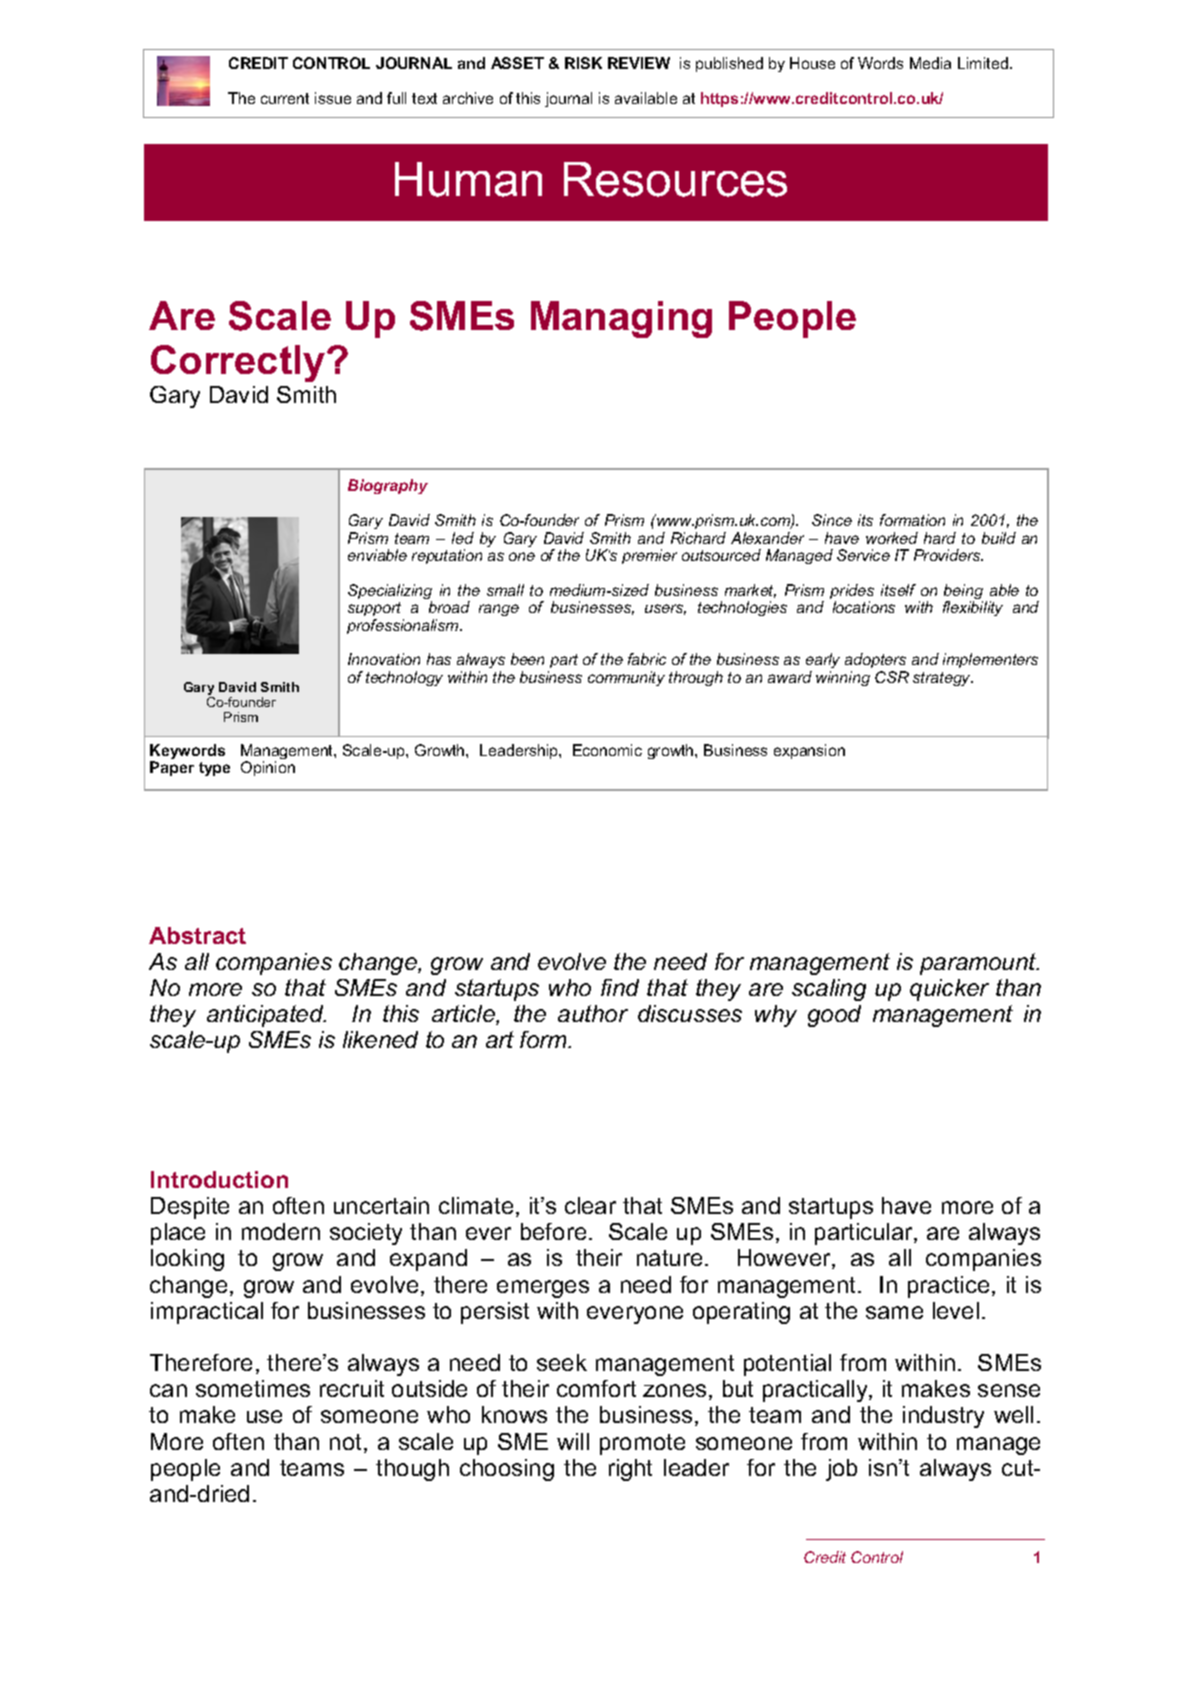 The width and height of the screenshot is (1192, 1686). Describe the element at coordinates (573, 1441) in the screenshot. I see `will` at that location.
